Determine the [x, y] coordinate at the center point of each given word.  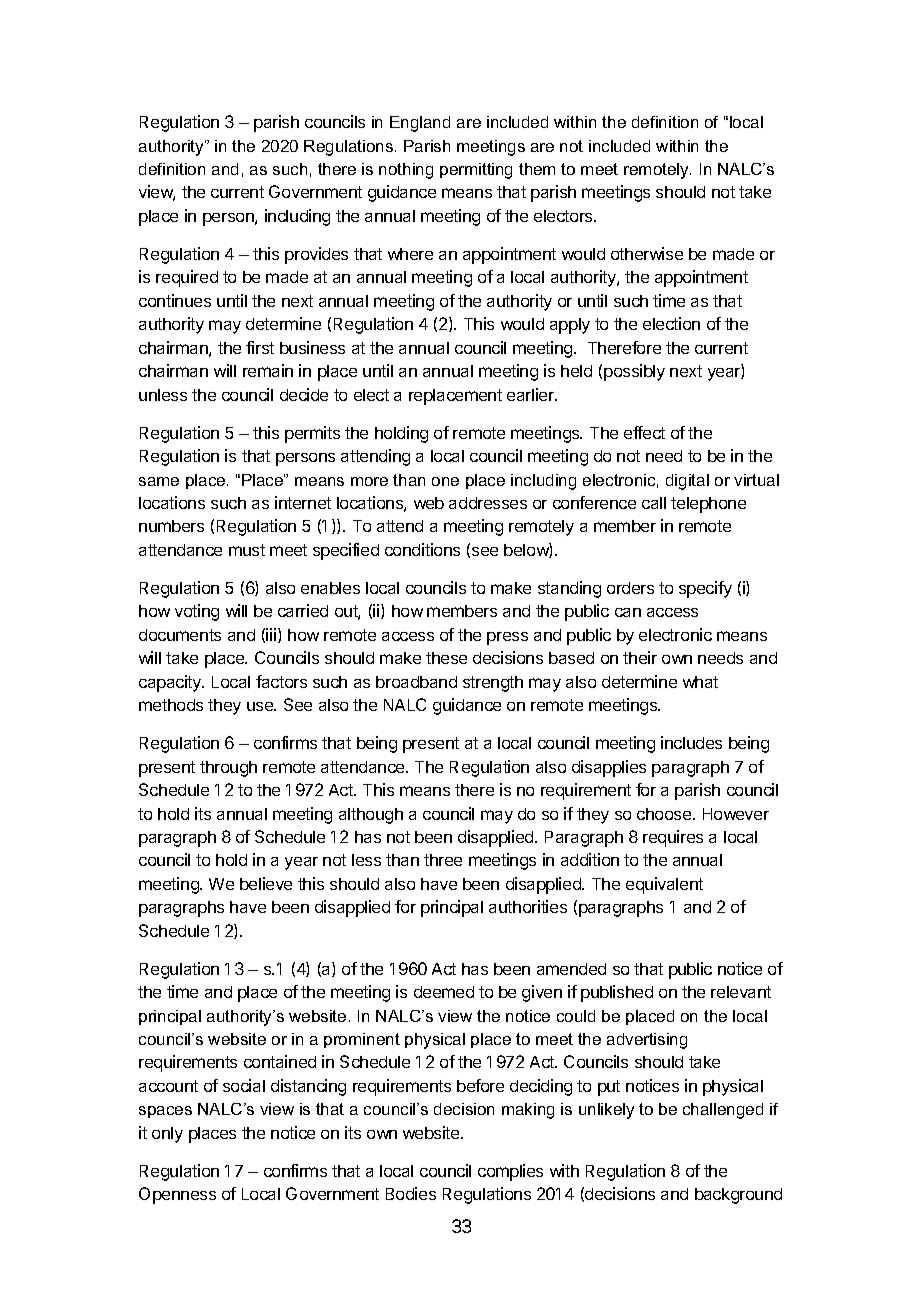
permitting [476, 171]
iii [272, 635]
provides [316, 255]
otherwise [647, 253]
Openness [177, 1195]
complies [510, 1172]
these [446, 658]
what [700, 682]
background [738, 1196]
